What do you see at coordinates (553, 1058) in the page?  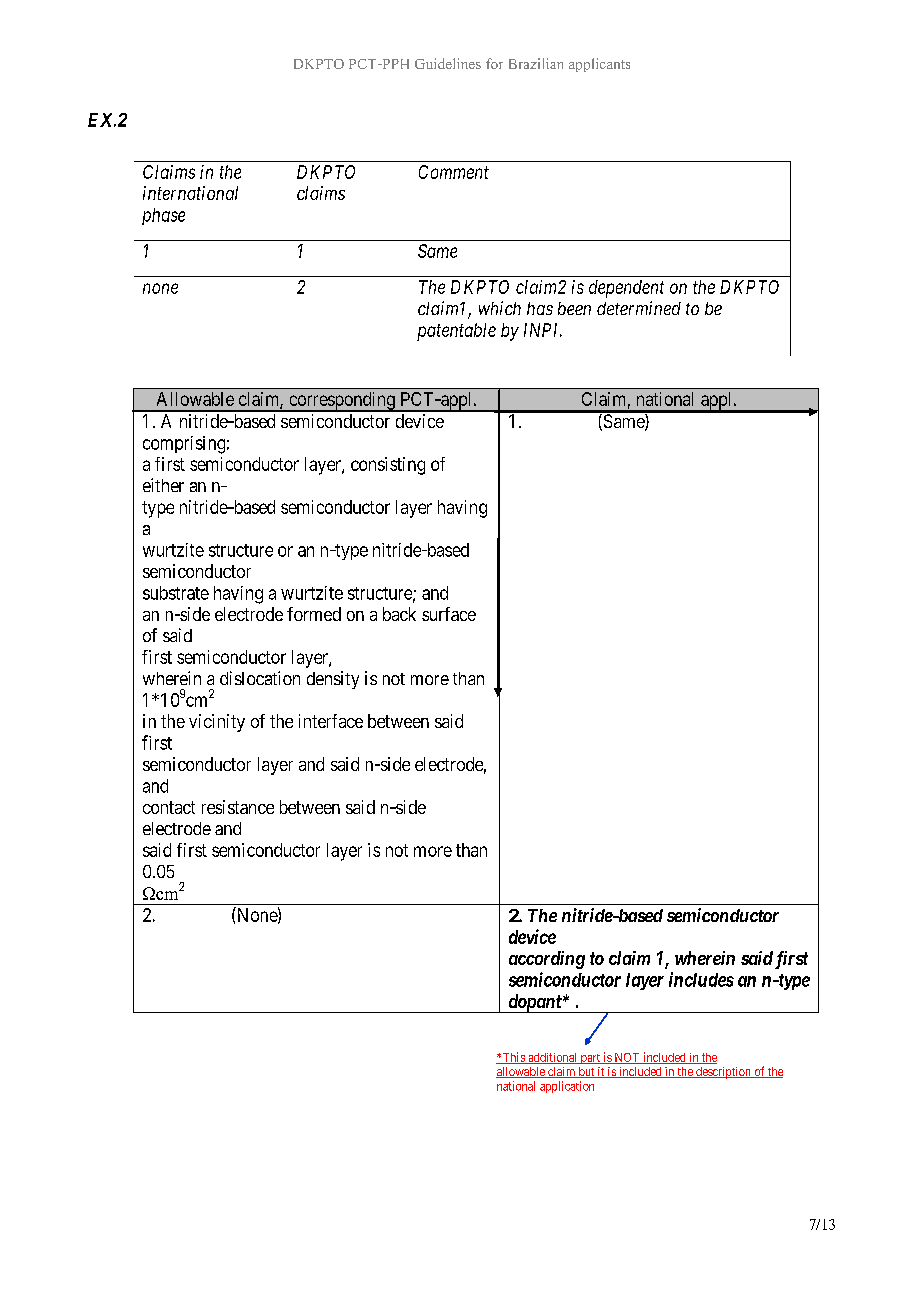 I see `additional` at bounding box center [553, 1058].
